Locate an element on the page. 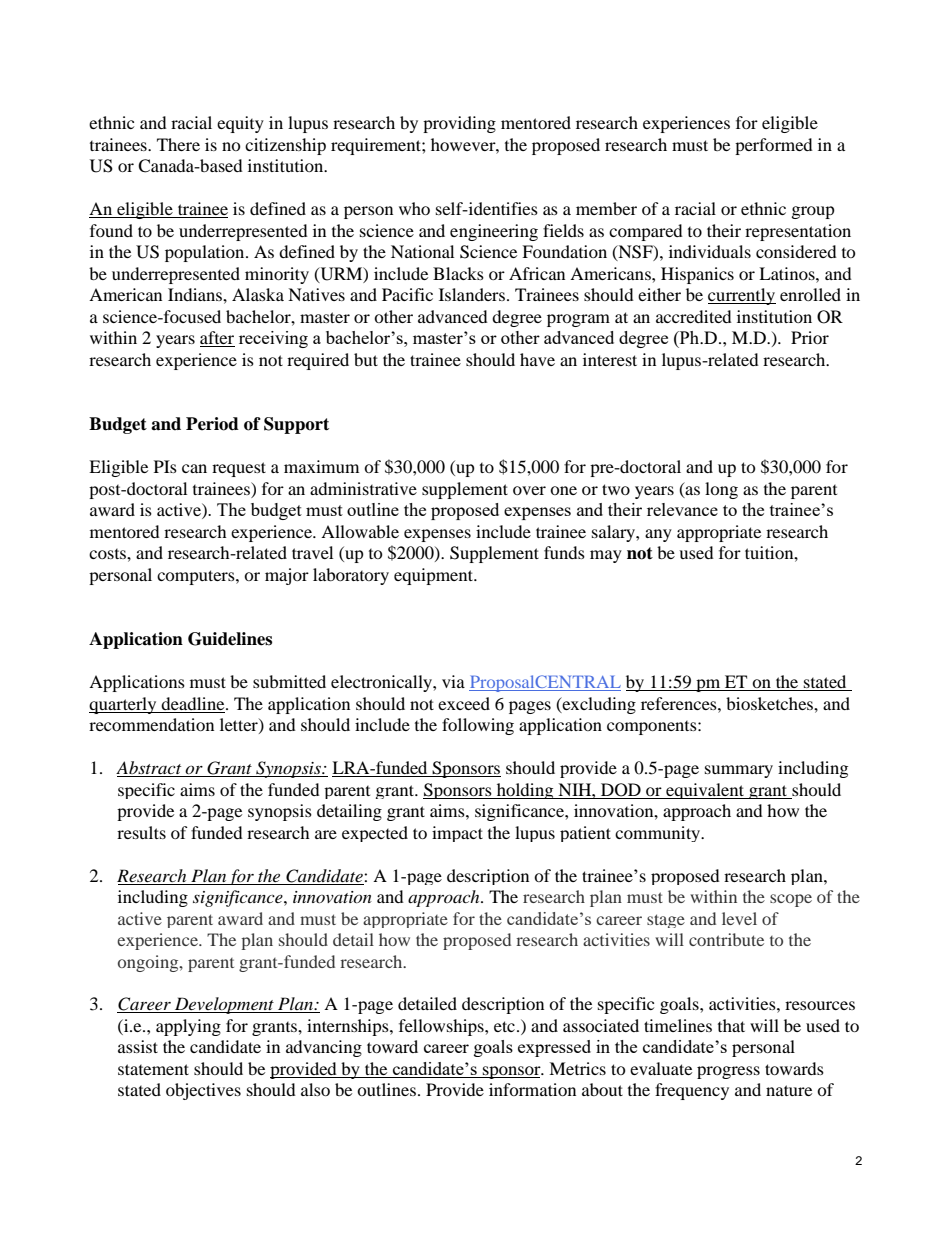  accredited is located at coordinates (694, 316).
